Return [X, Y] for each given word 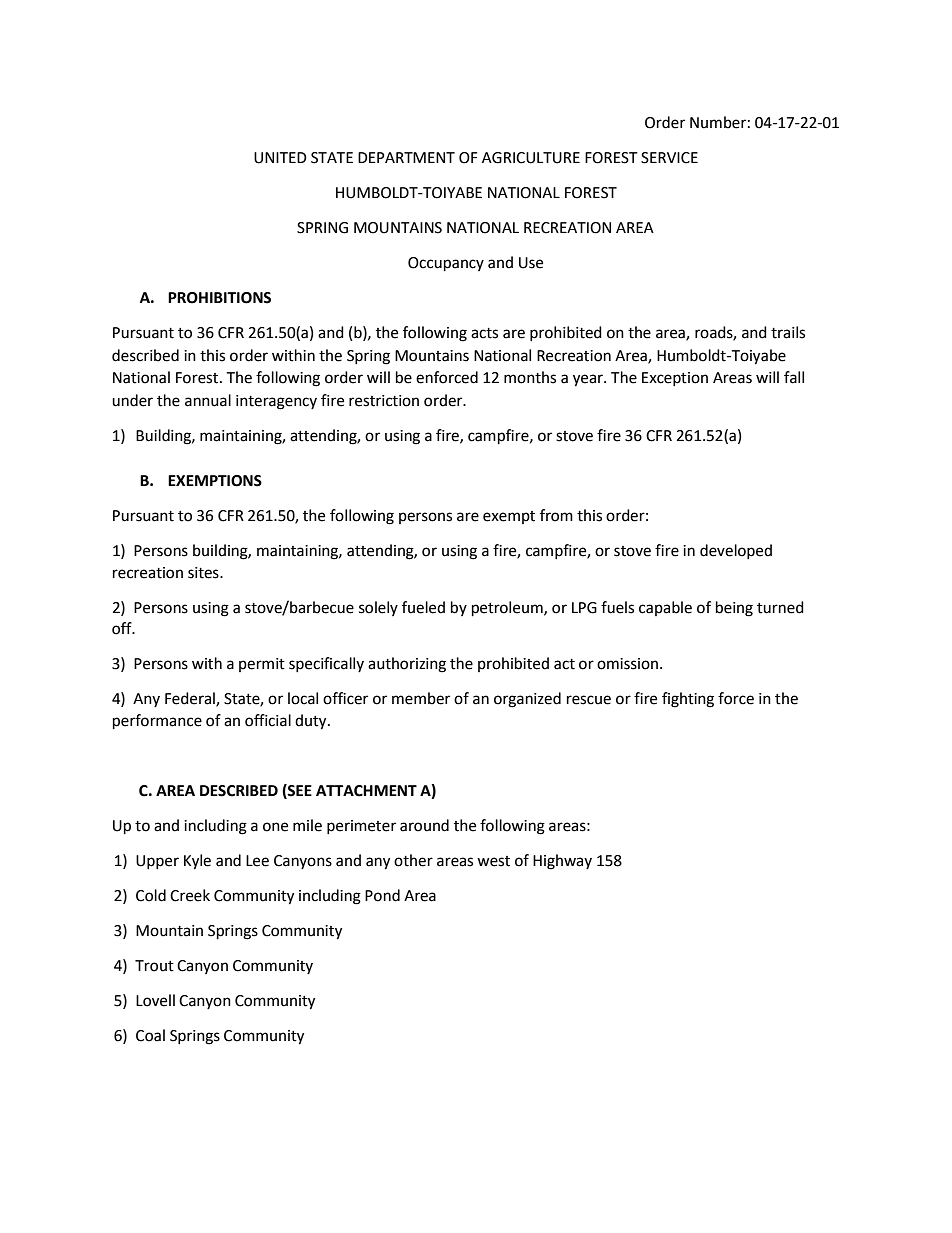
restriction [384, 401]
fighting [688, 700]
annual [208, 400]
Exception [675, 379]
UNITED [280, 158]
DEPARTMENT [406, 157]
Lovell [155, 1000]
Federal [191, 699]
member [421, 698]
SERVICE [669, 158]
